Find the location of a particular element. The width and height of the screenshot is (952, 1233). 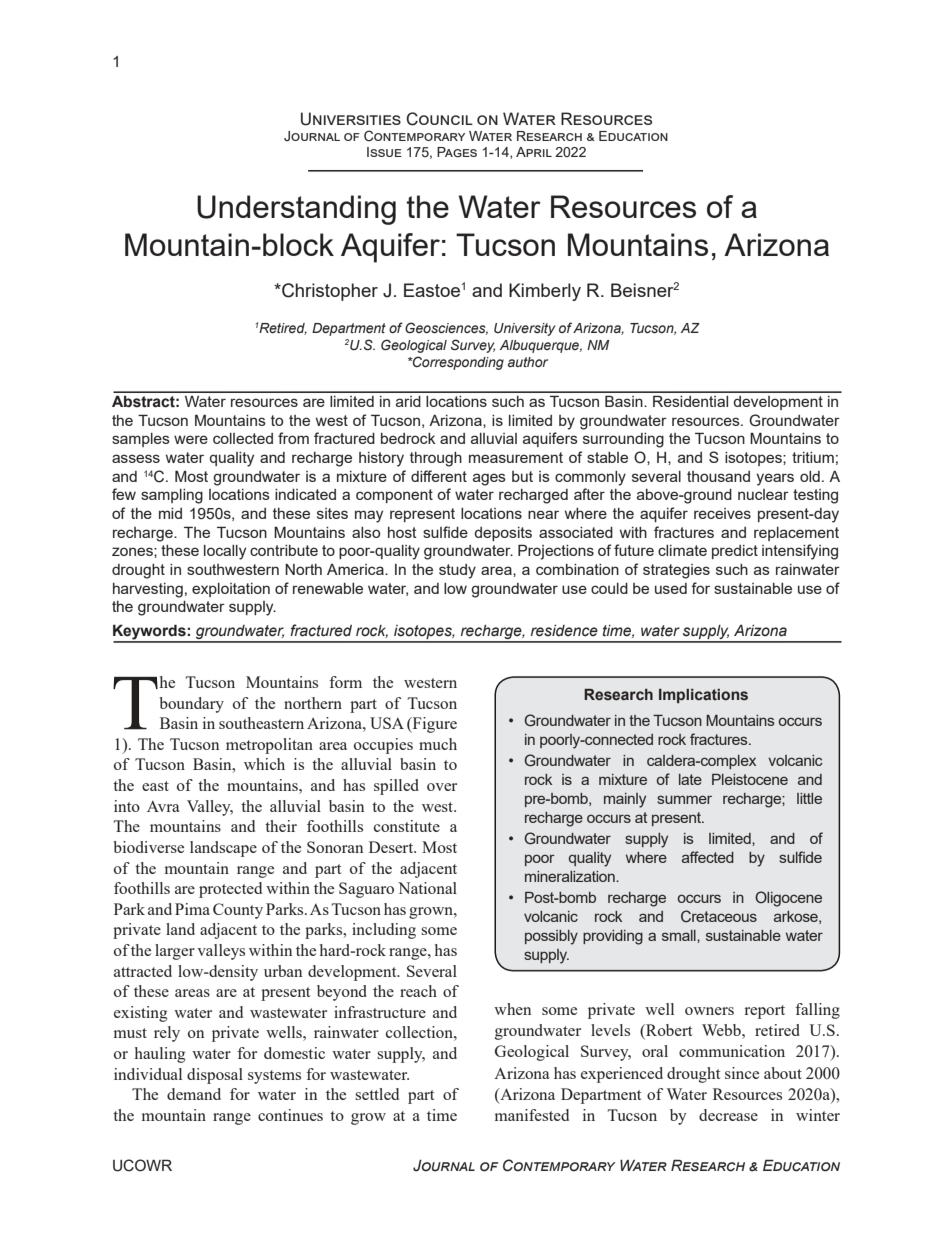

disposal is located at coordinates (215, 1076).
